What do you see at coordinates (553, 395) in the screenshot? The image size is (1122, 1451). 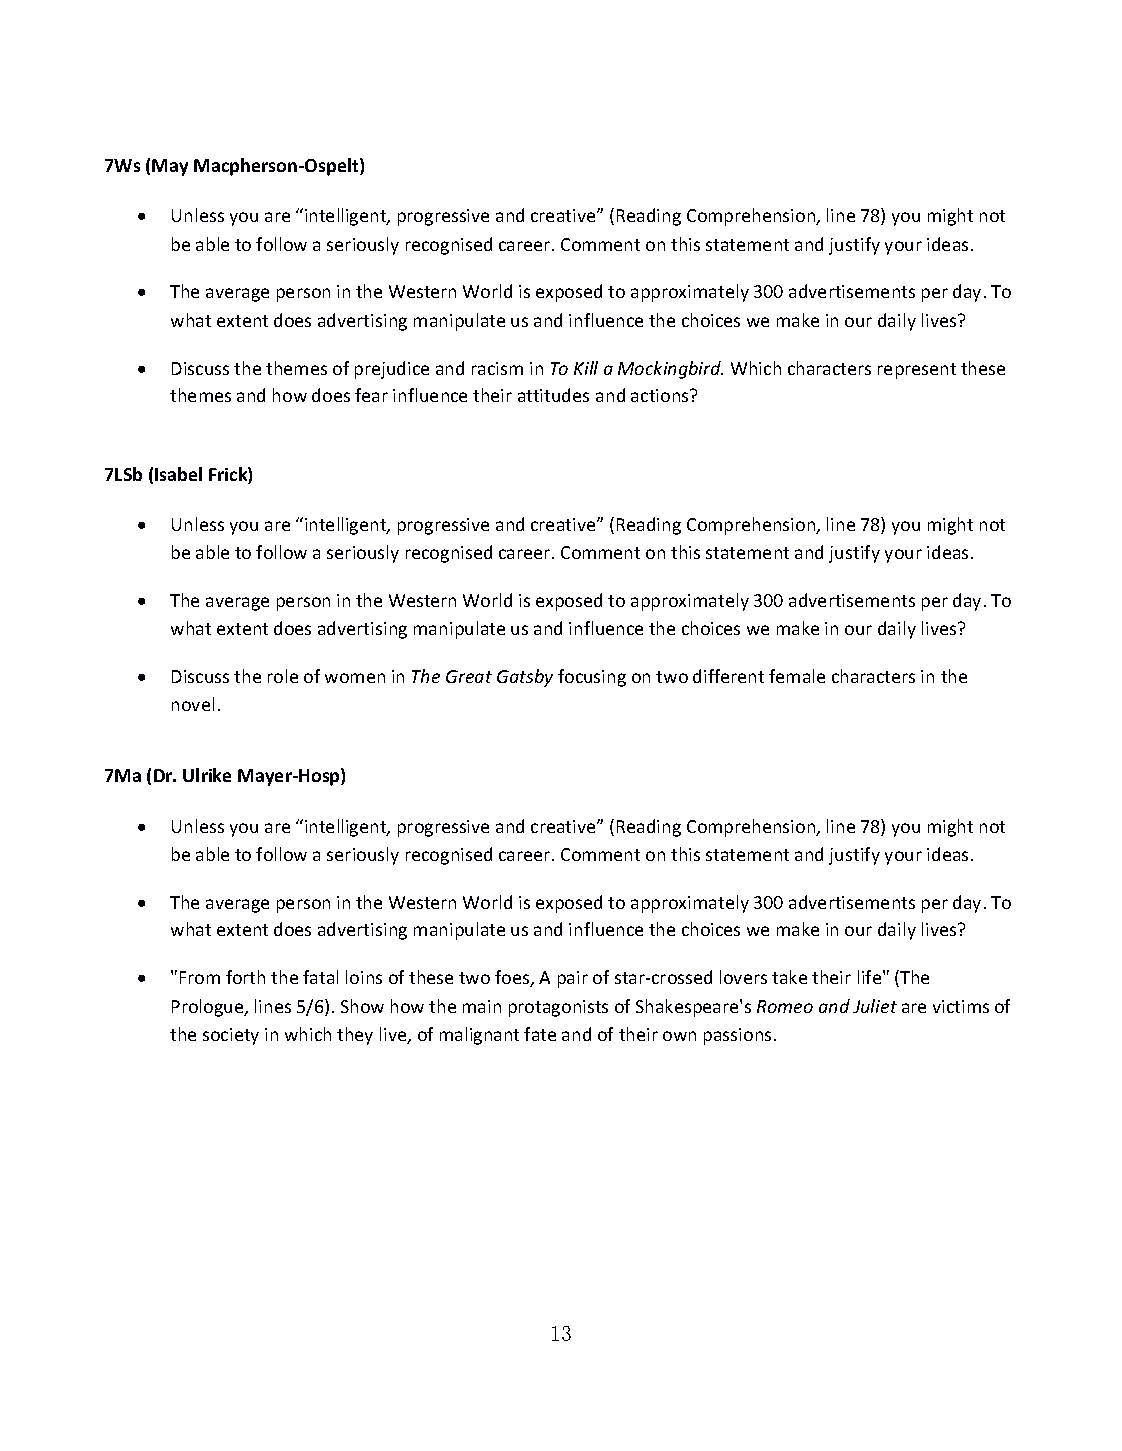 I see `attitudes` at bounding box center [553, 395].
